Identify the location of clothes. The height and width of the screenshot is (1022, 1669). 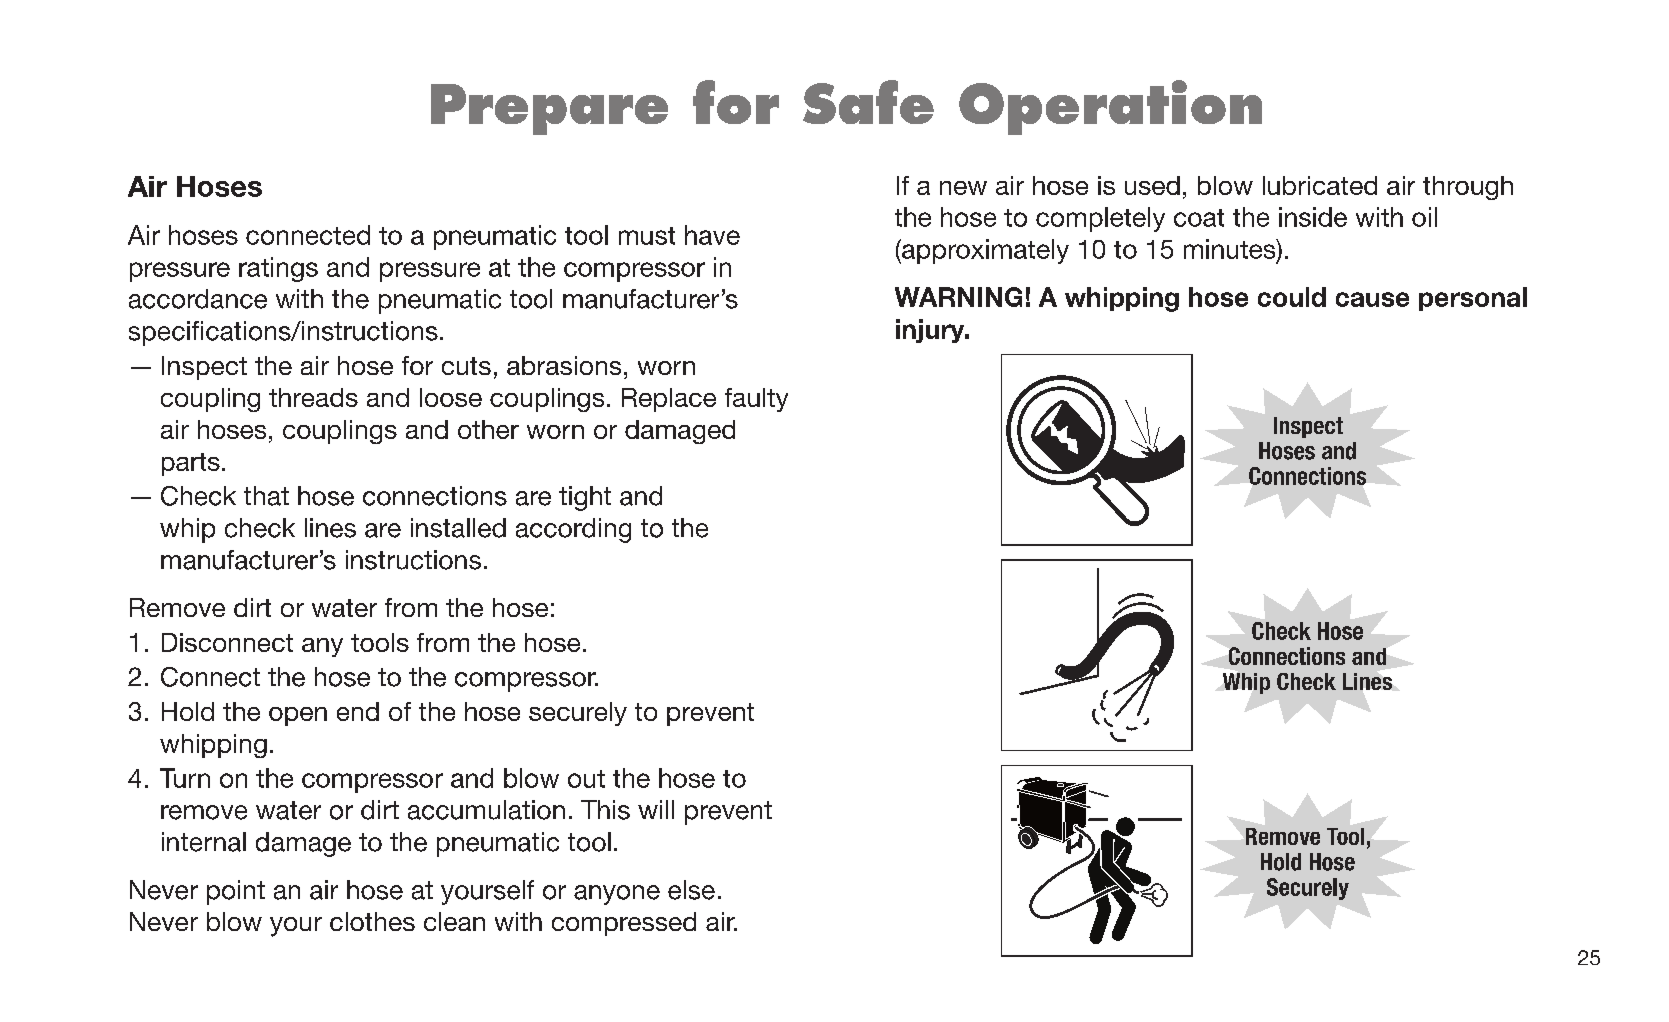
(372, 921).
